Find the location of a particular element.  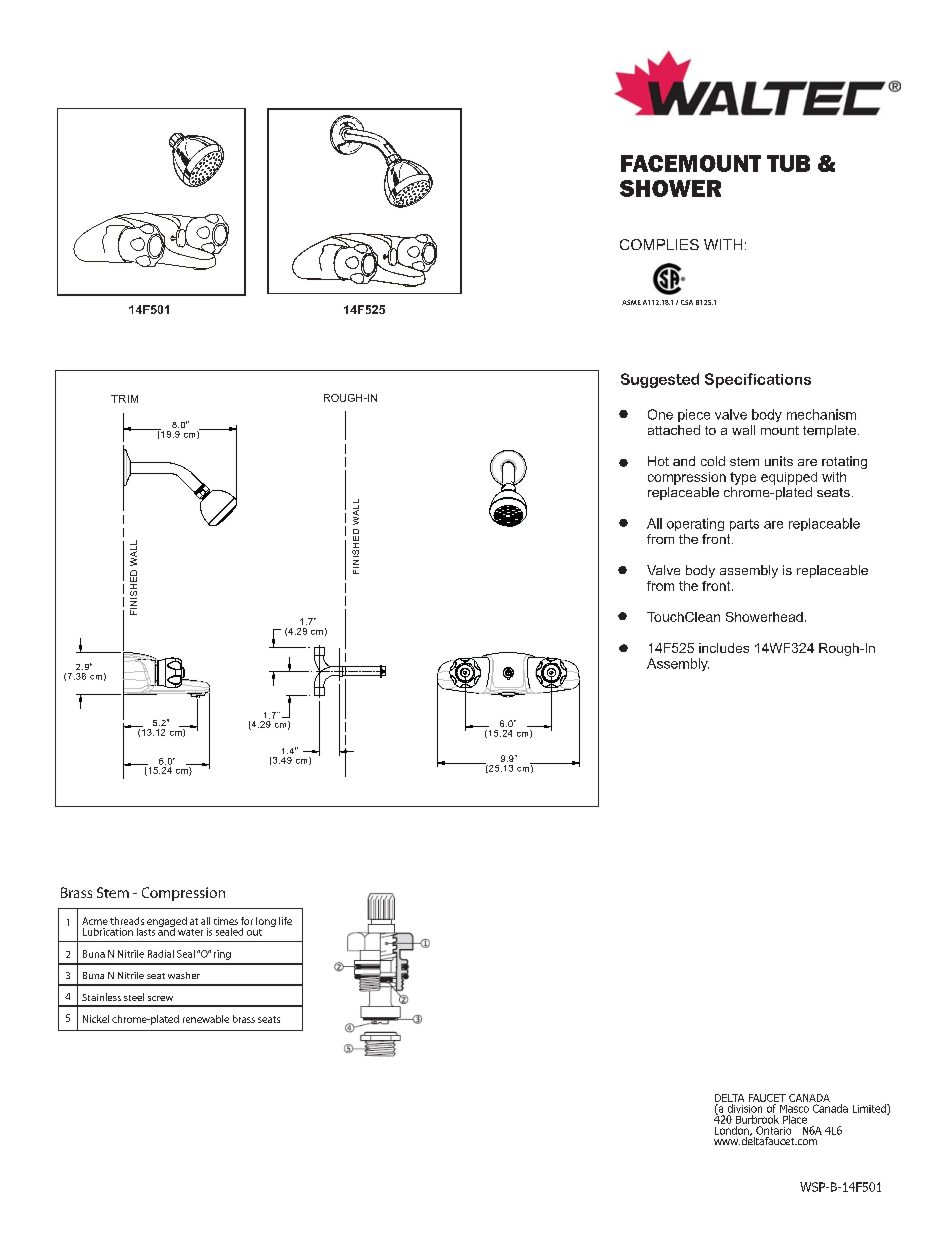

Hot is located at coordinates (658, 461).
